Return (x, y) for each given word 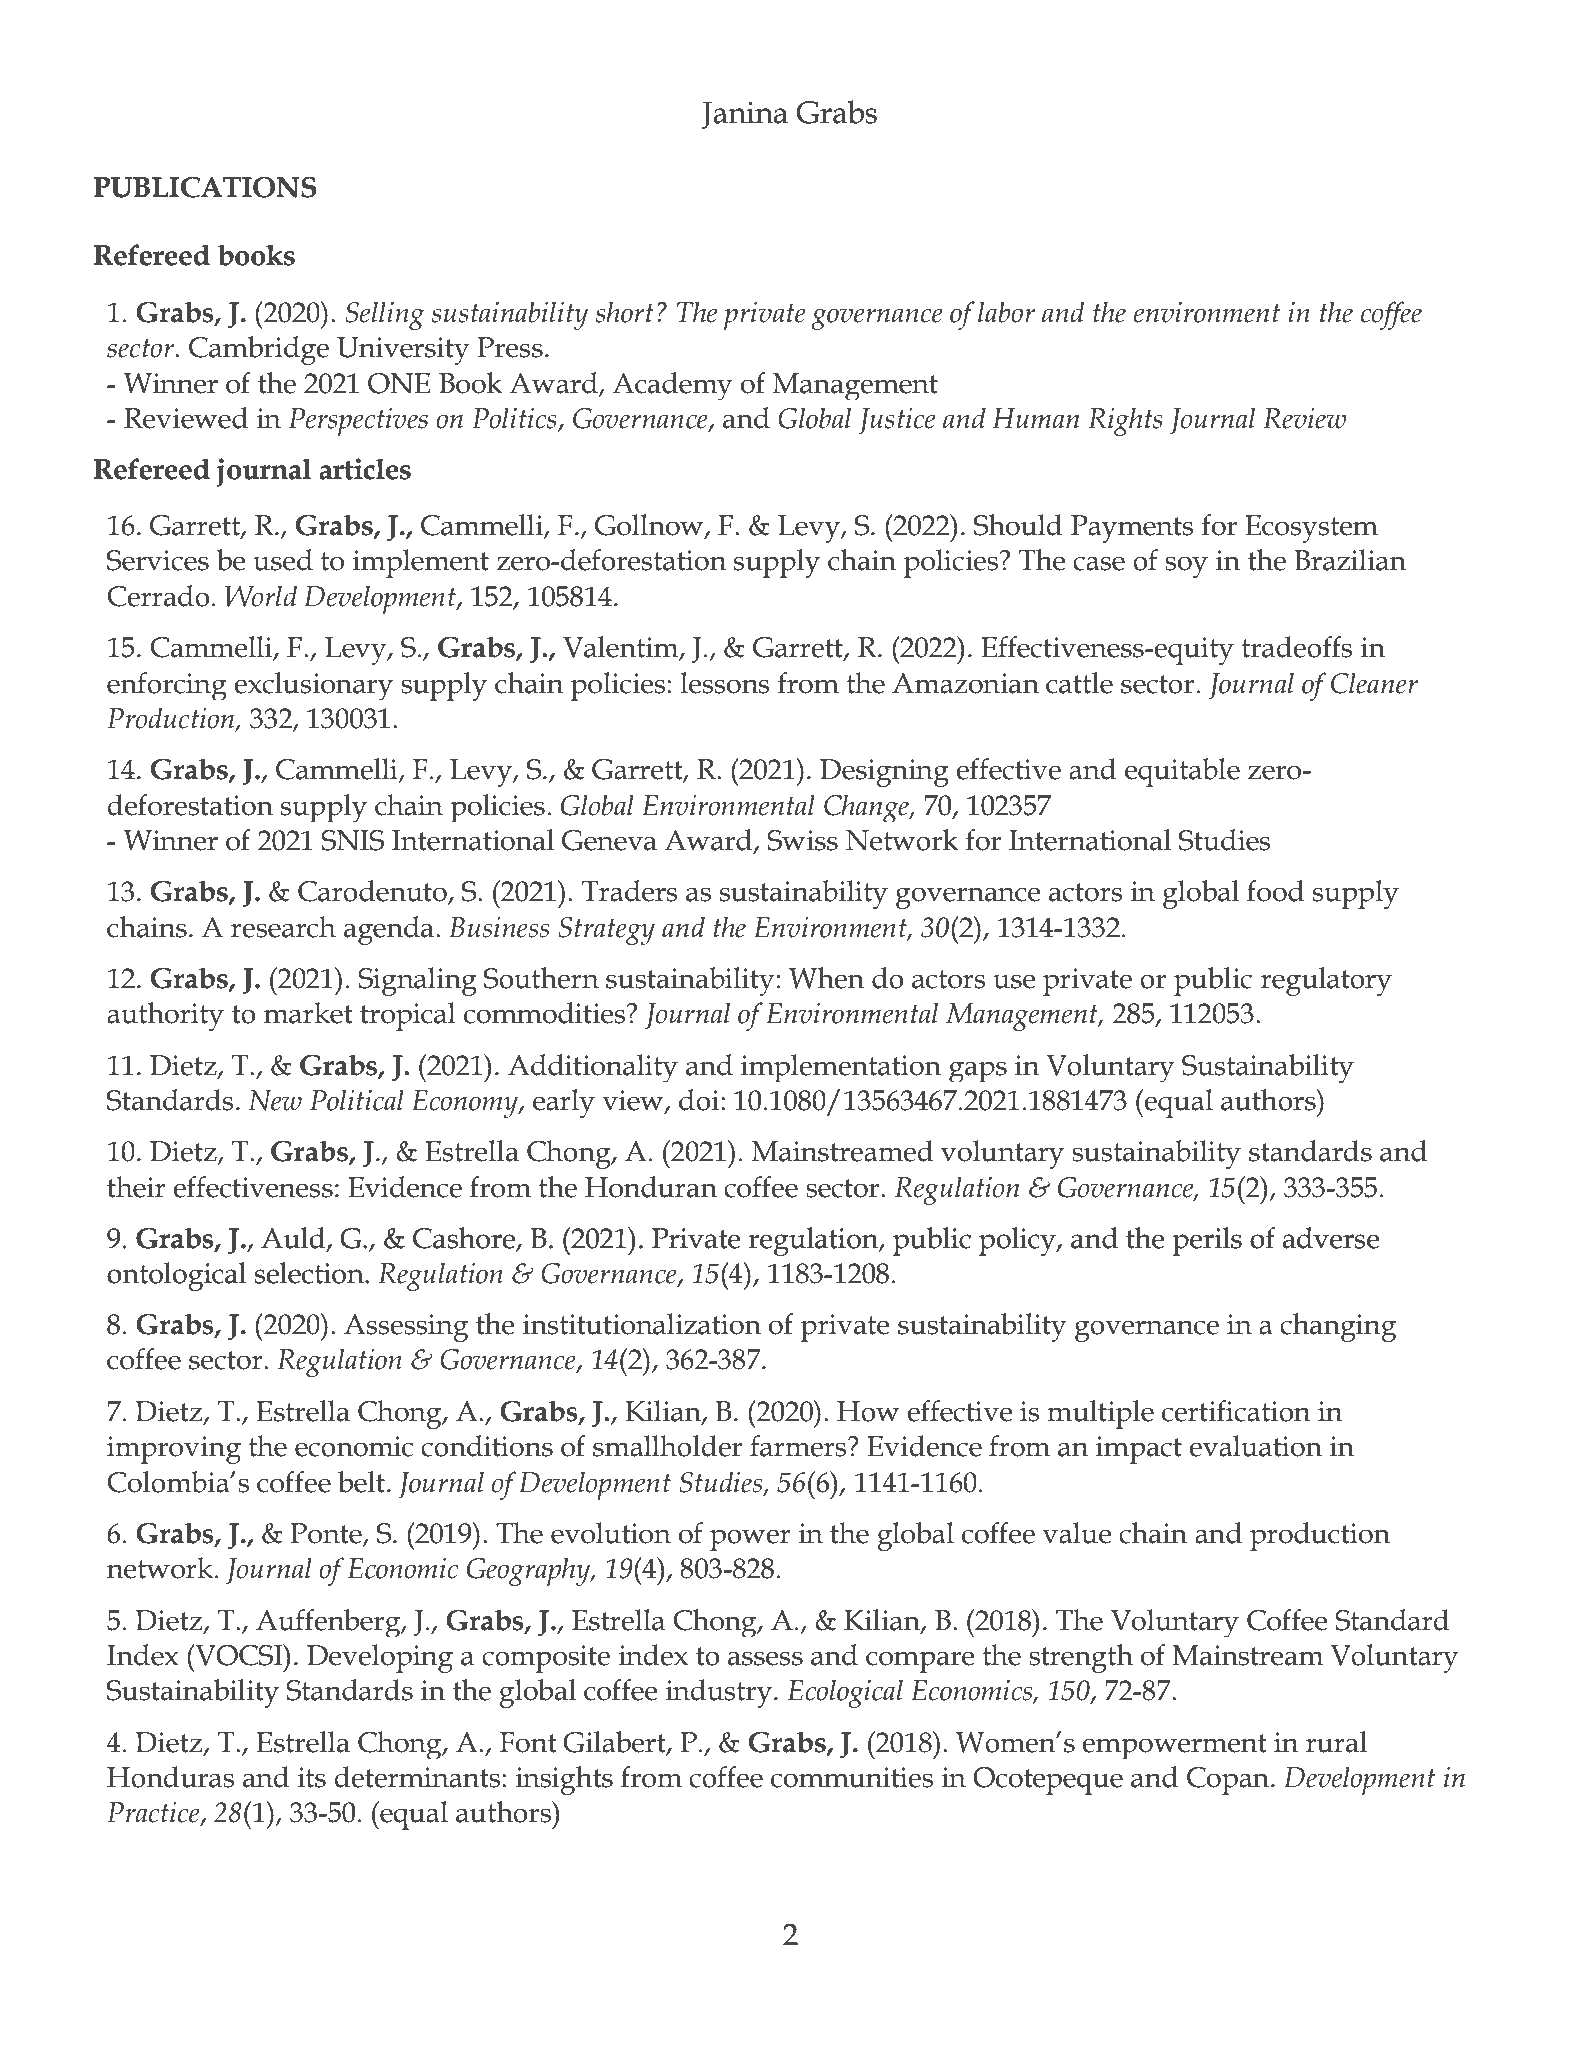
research (283, 927)
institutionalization (641, 1324)
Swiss (802, 840)
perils (1207, 1241)
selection (310, 1273)
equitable (1182, 772)
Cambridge (259, 350)
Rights (1125, 421)
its (311, 1777)
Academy (673, 386)
